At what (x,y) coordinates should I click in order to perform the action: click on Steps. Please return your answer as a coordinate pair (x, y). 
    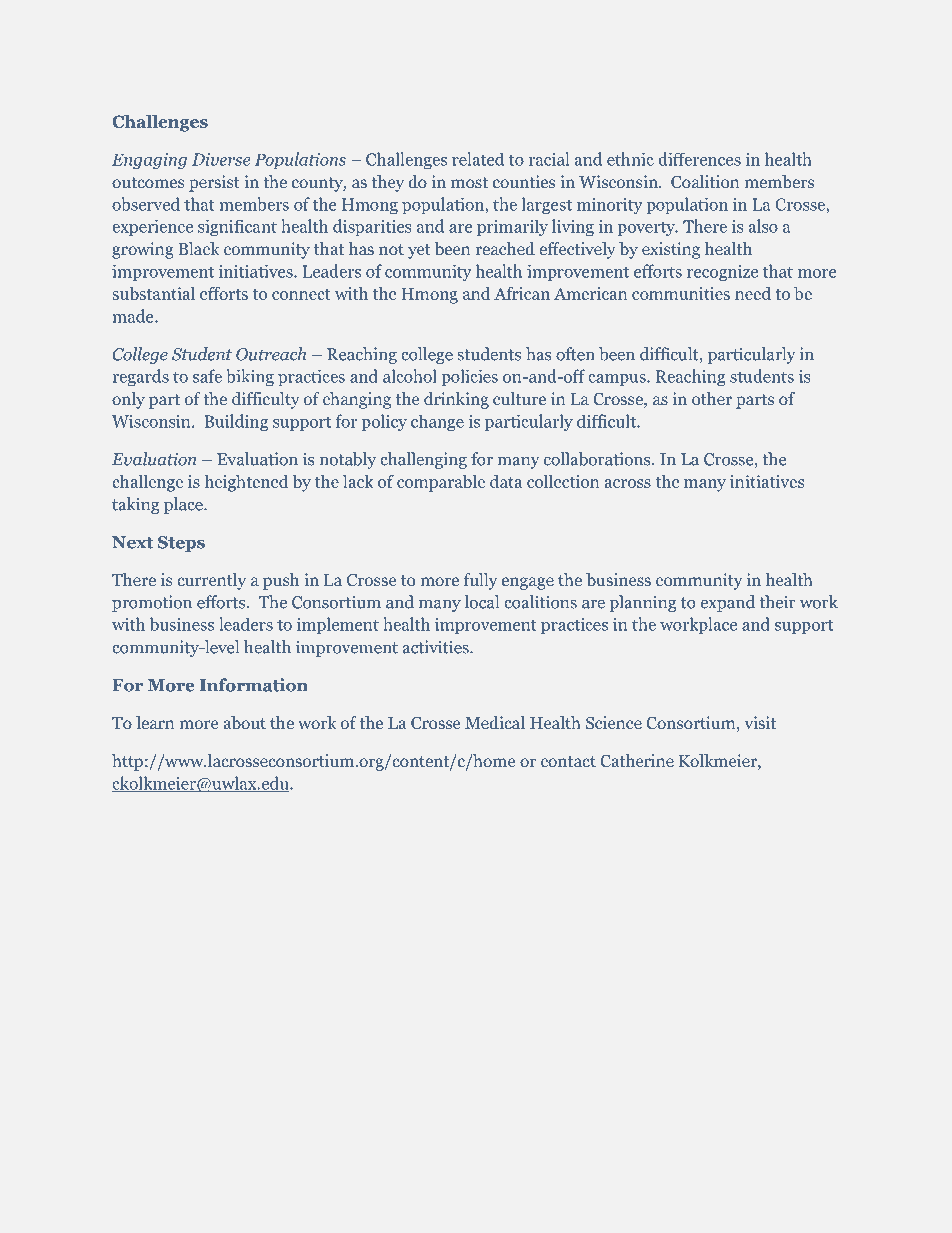
    Looking at the image, I should click on (181, 544).
